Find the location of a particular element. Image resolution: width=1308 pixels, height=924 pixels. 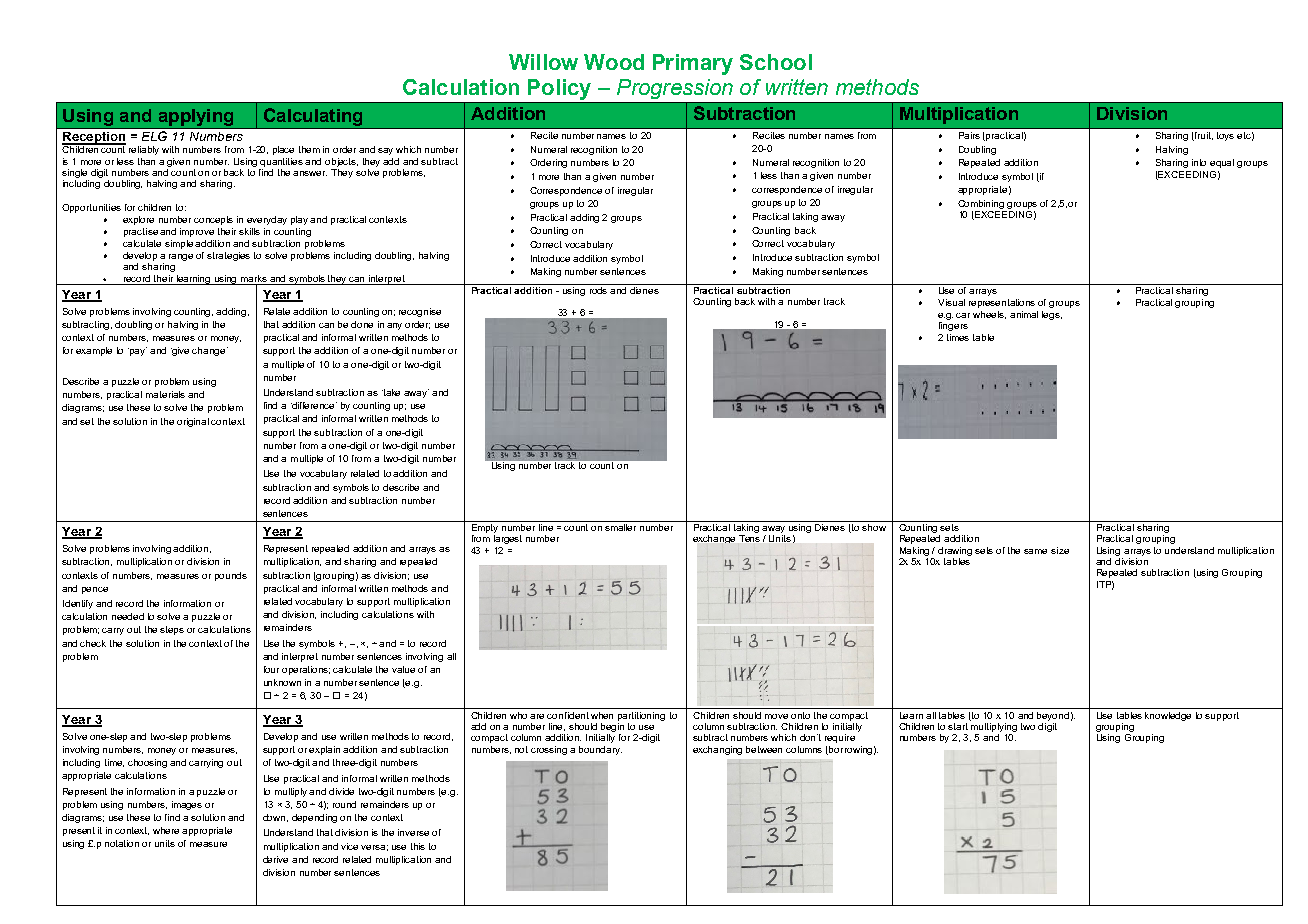

size is located at coordinates (1060, 550).
